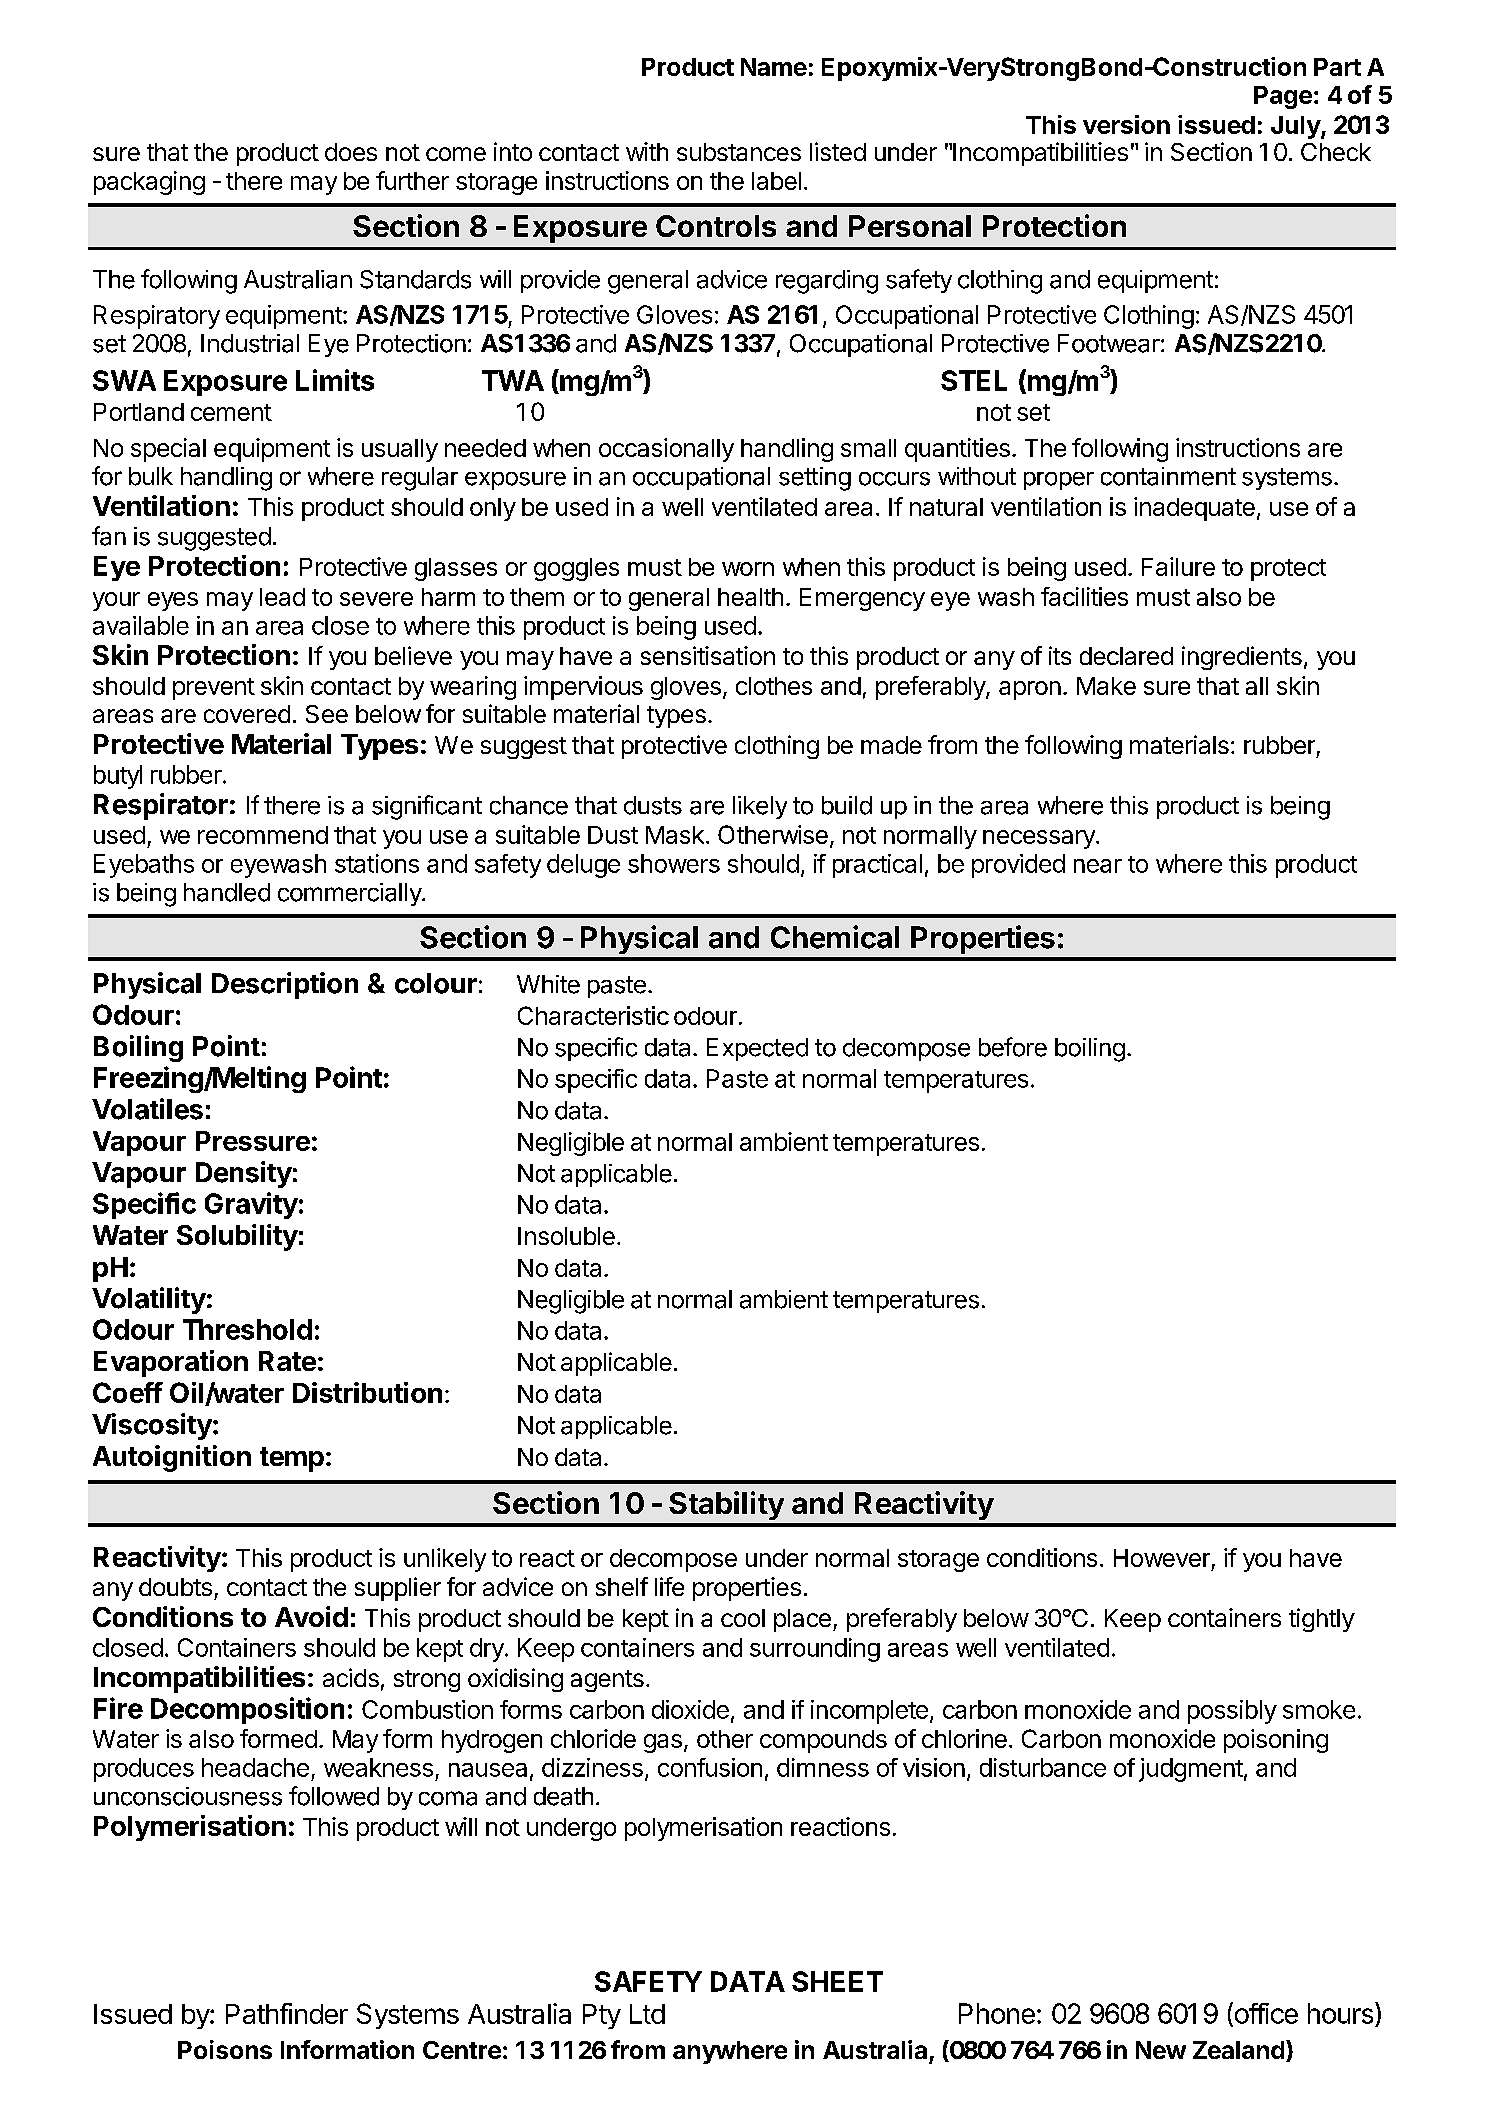 The height and width of the document is (2101, 1485). Describe the element at coordinates (285, 985) in the document. I see `Description` at that location.
